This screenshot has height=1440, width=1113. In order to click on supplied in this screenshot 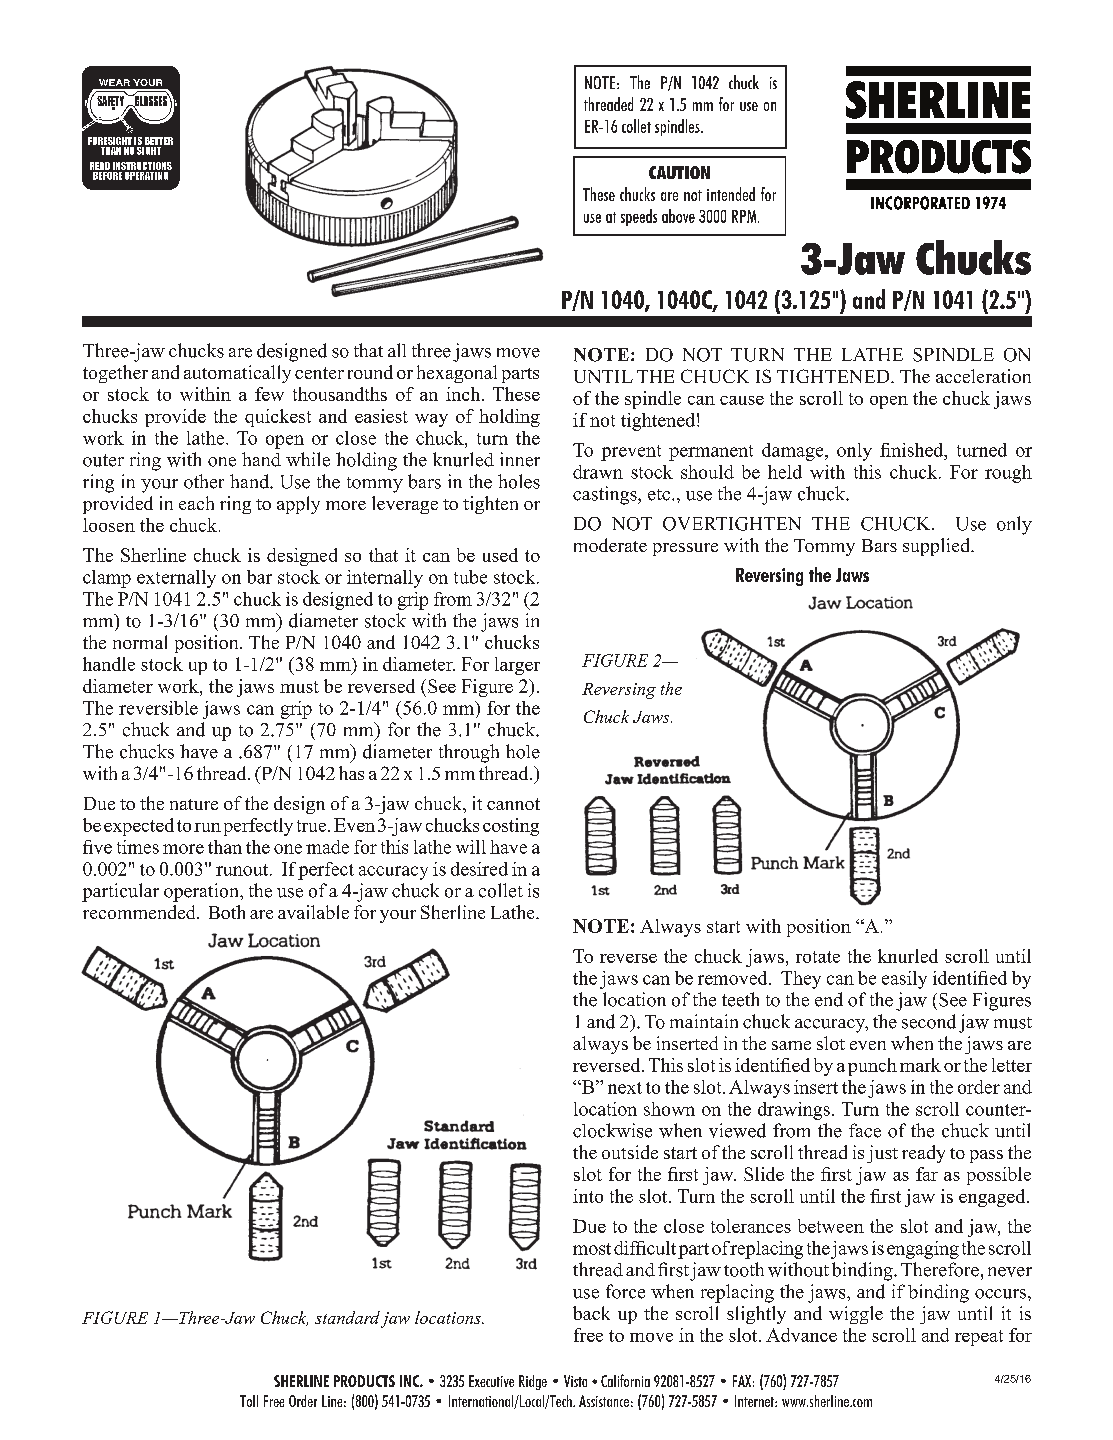, I will do `click(938, 547)`.
